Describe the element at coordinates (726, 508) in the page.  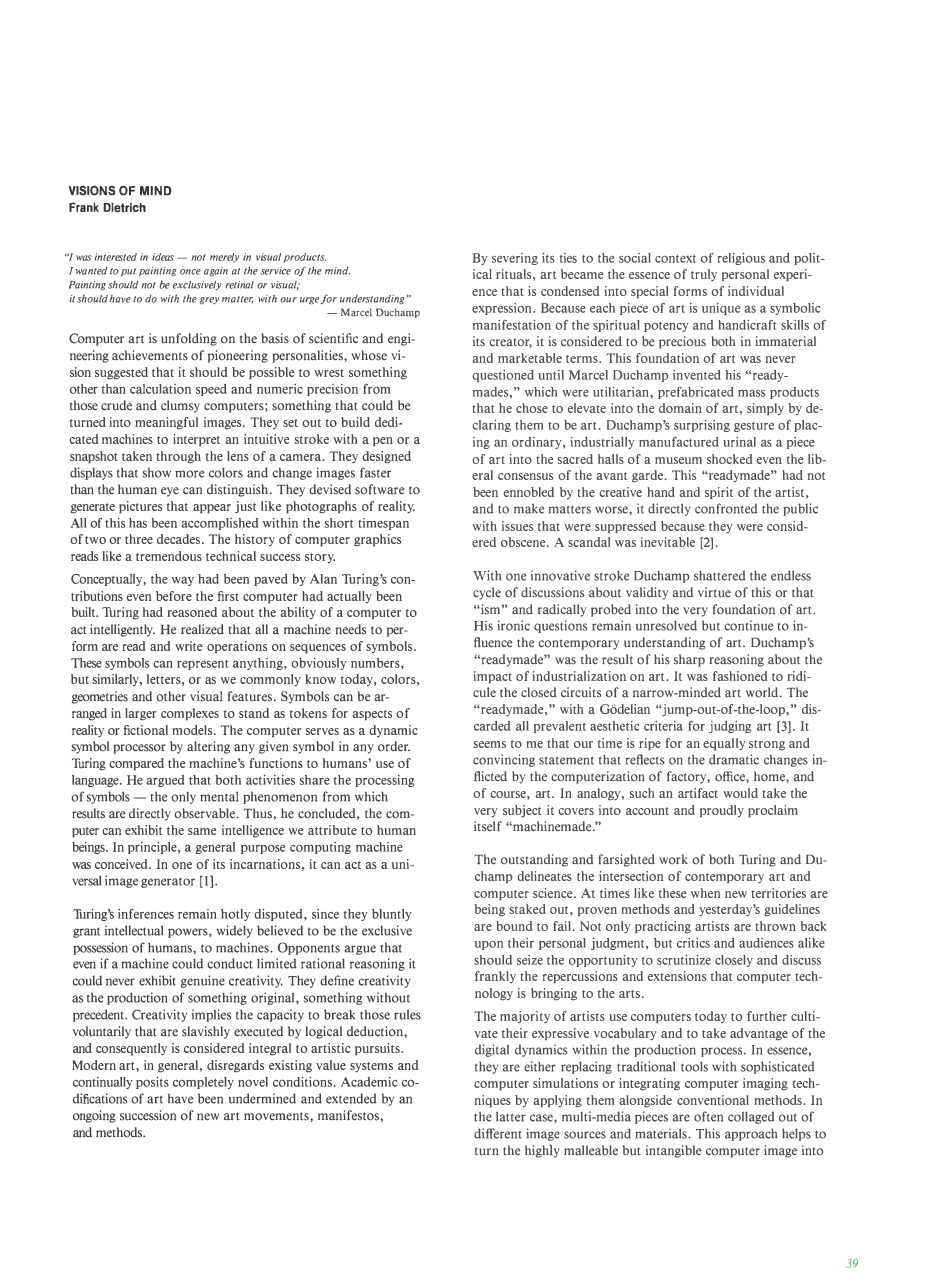
I see `confronted` at that location.
